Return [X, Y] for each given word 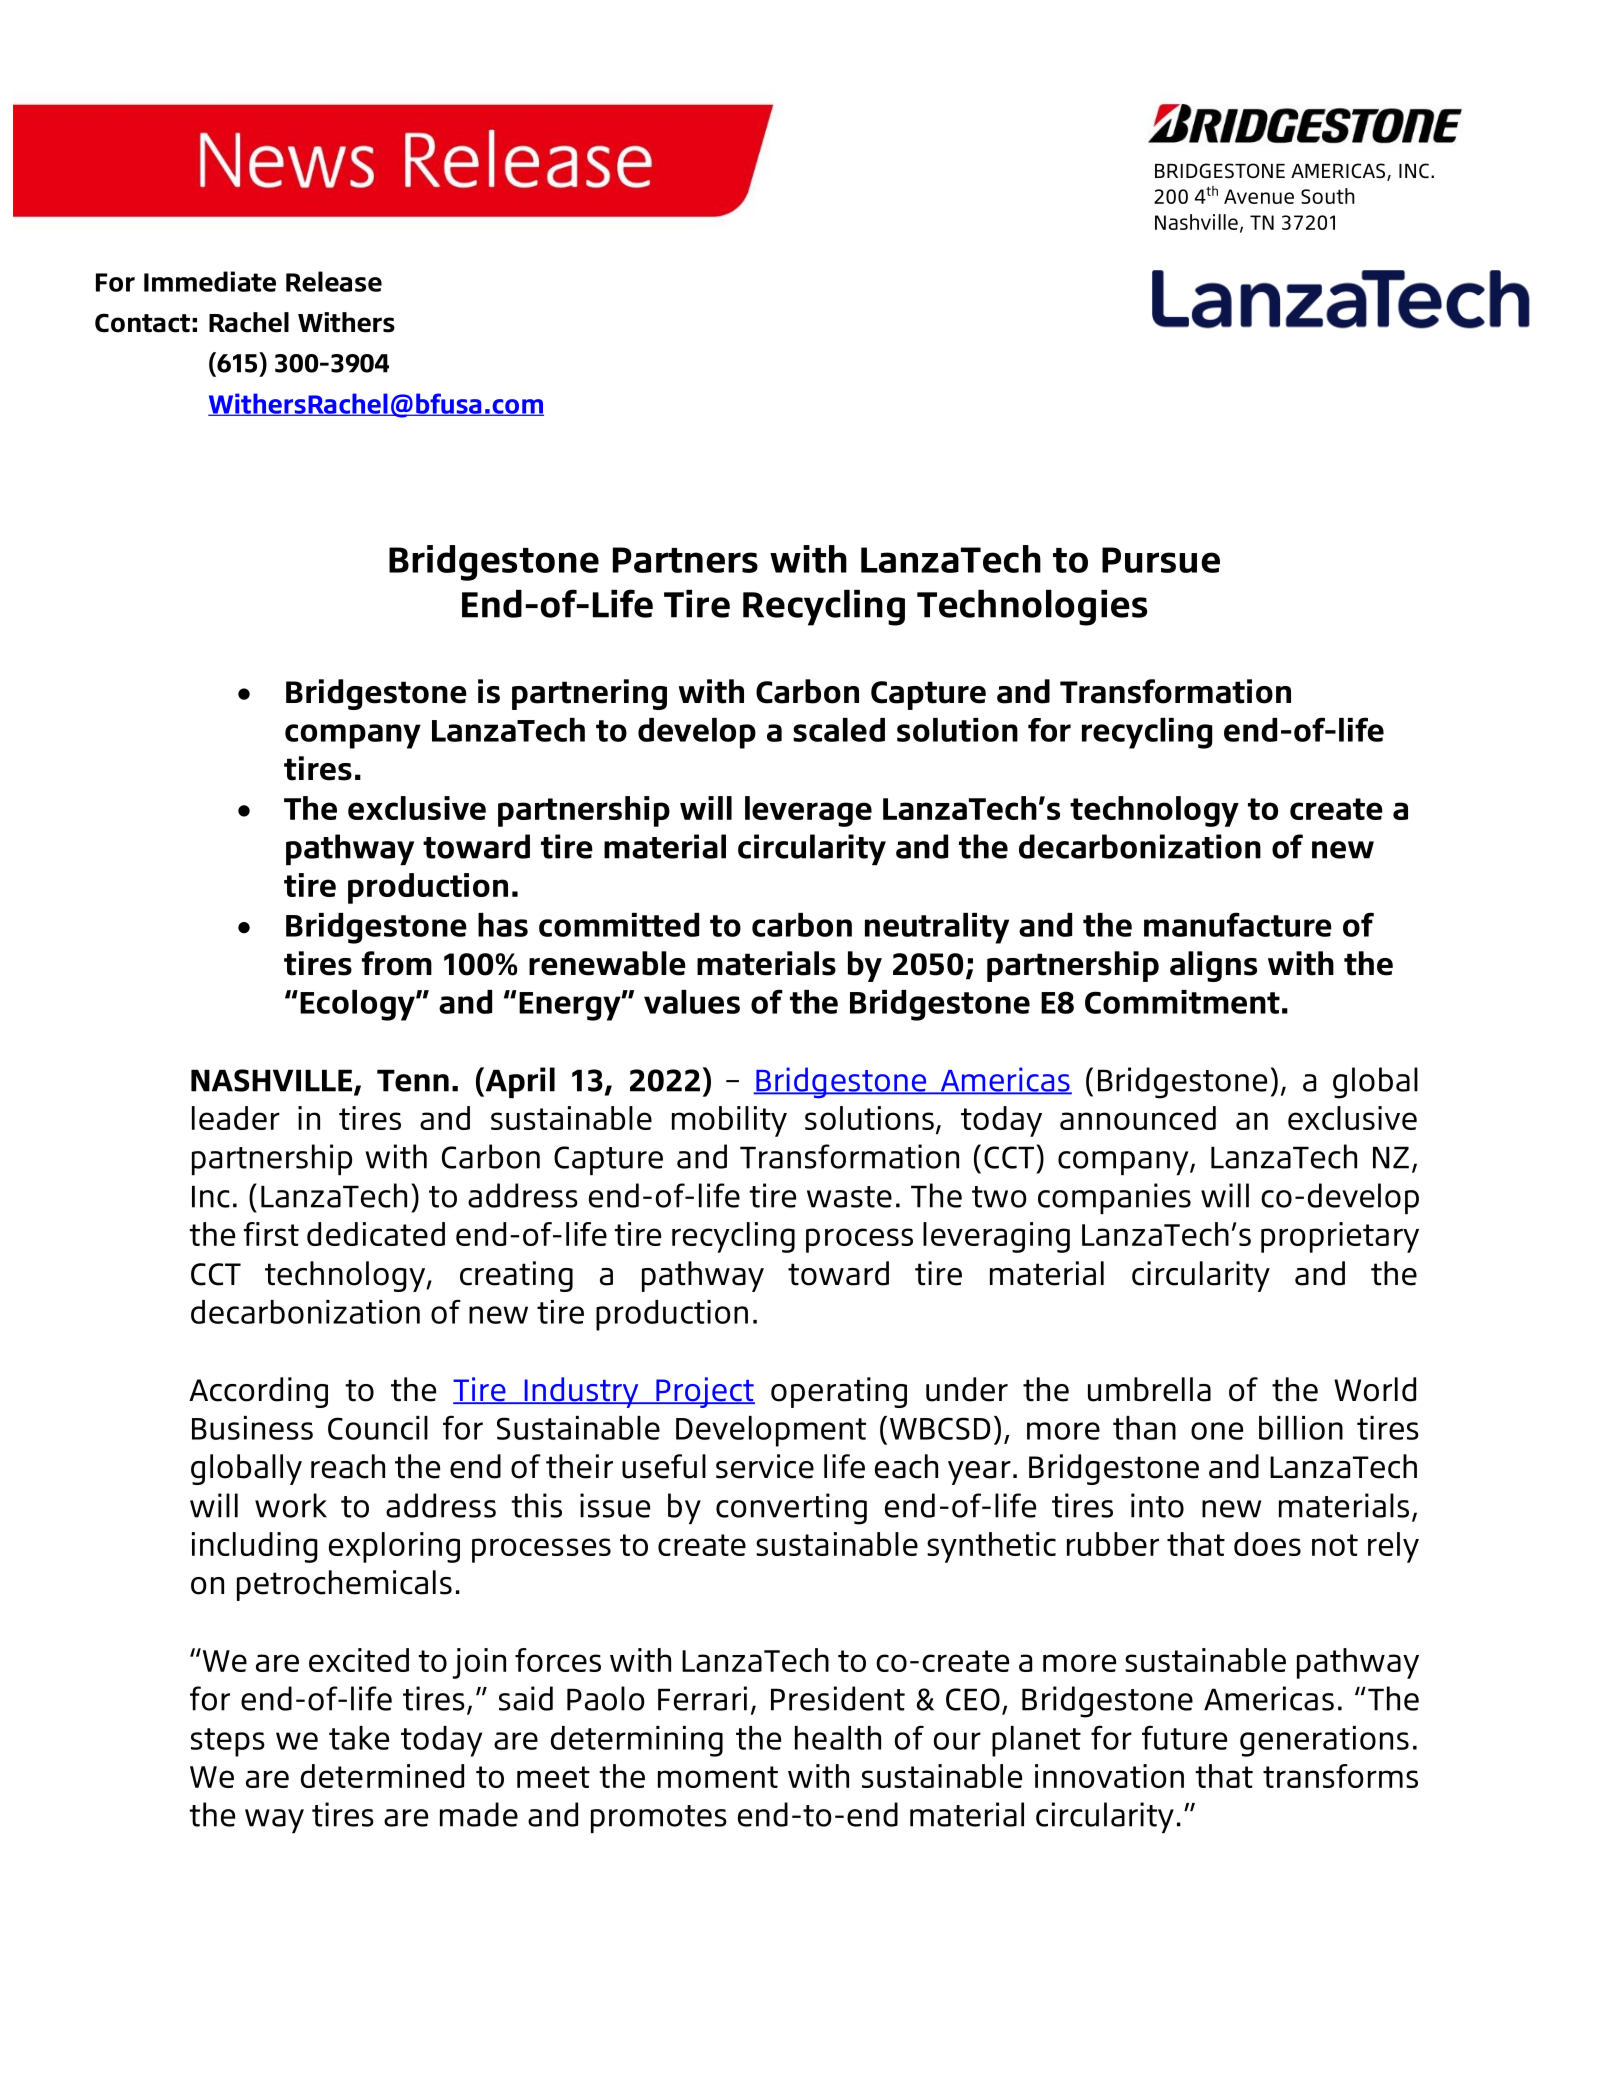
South [1328, 196]
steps [228, 1742]
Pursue [1161, 560]
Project [704, 1392]
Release [334, 281]
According [258, 1392]
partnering [589, 694]
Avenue [1259, 196]
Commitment [1182, 1002]
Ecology [358, 1005]
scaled [839, 730]
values [692, 1002]
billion [1301, 1428]
